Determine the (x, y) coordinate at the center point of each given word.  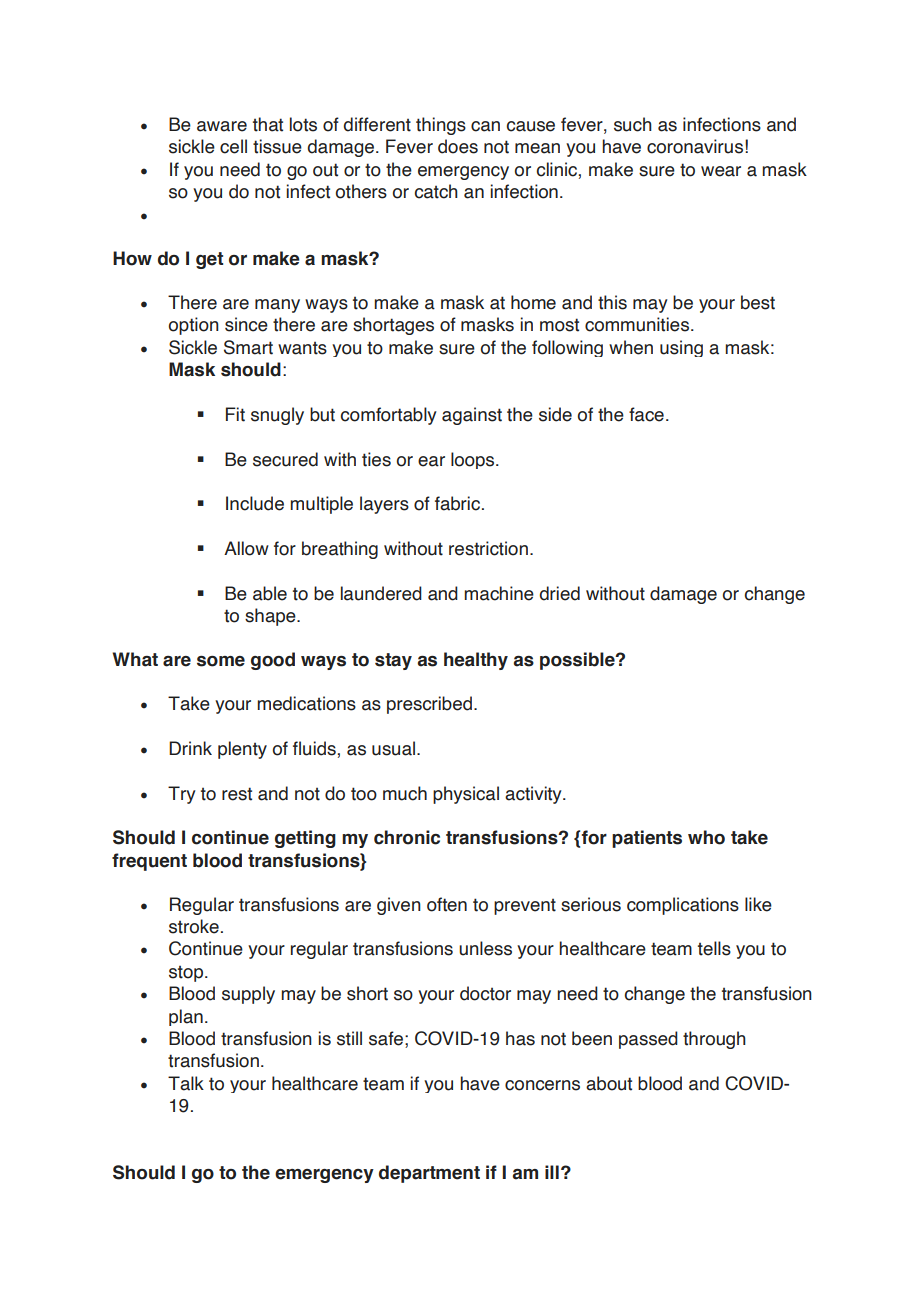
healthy (476, 661)
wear (721, 171)
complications (683, 906)
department (429, 1174)
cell (233, 146)
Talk (186, 1083)
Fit (235, 414)
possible (578, 661)
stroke (194, 926)
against (472, 416)
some (221, 661)
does (458, 146)
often (447, 904)
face (646, 414)
